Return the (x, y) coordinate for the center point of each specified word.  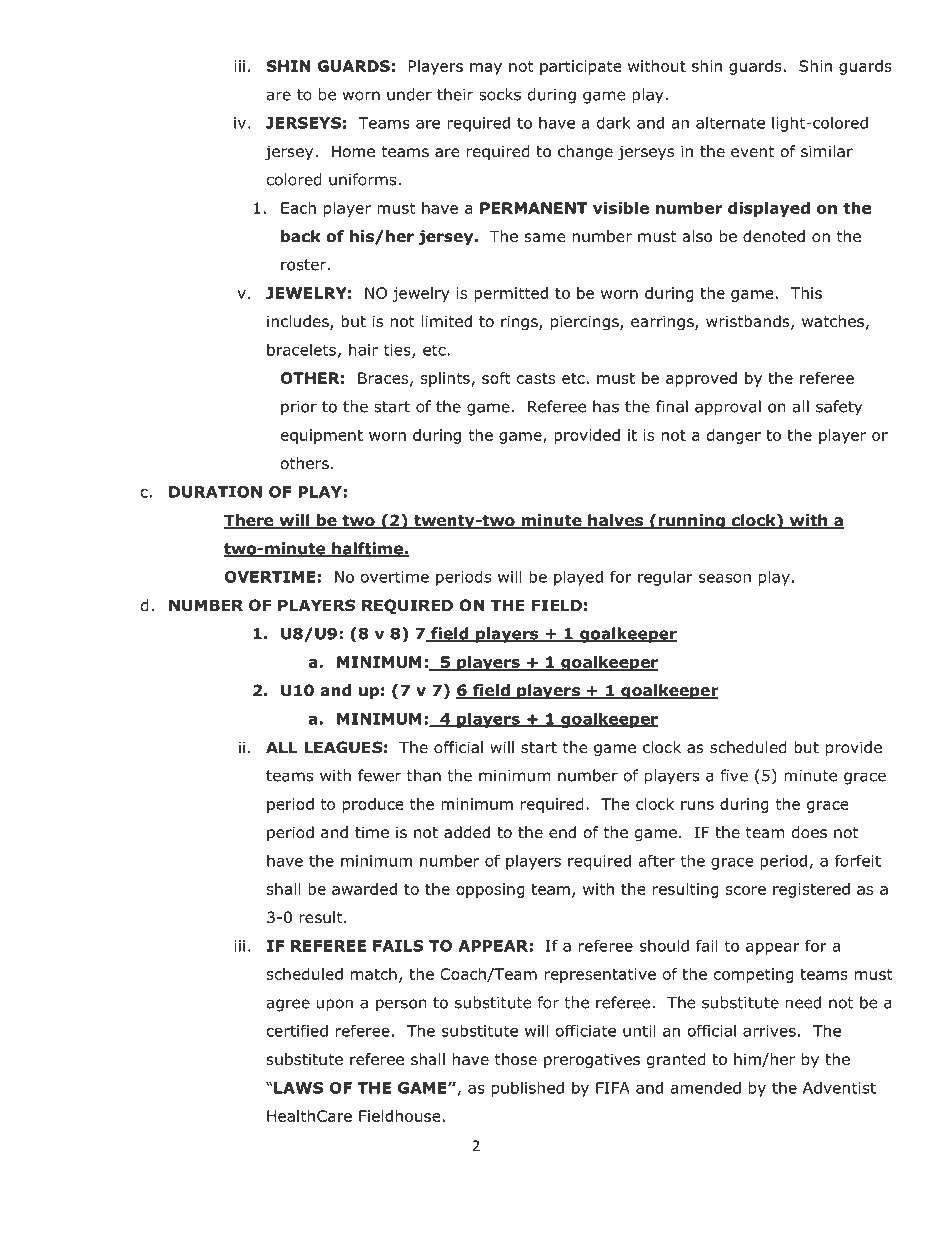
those (516, 1059)
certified (297, 1030)
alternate (730, 122)
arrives (769, 1031)
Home (353, 151)
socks (500, 94)
